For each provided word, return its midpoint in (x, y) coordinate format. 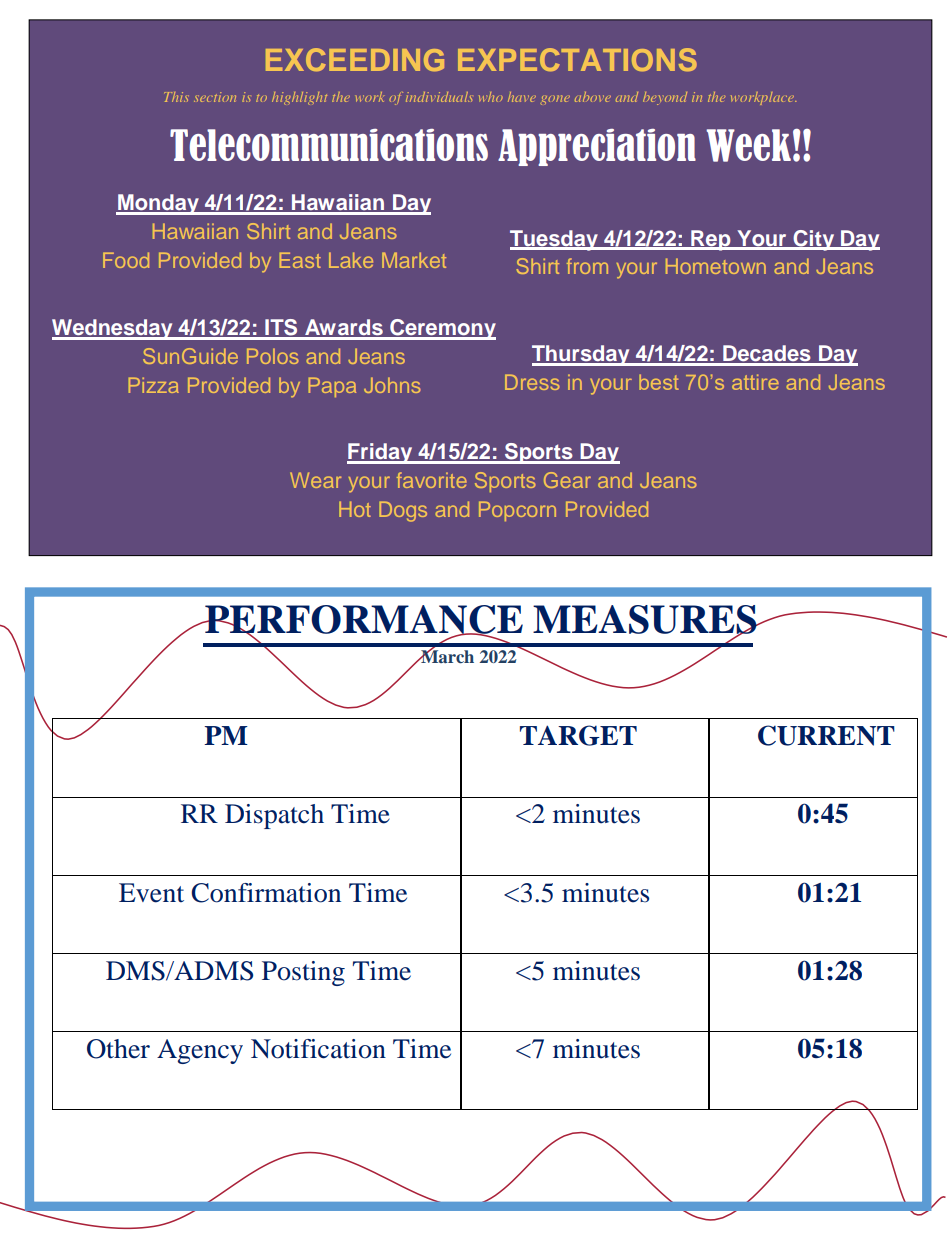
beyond (665, 98)
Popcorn (517, 511)
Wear (316, 480)
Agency (200, 1051)
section (215, 97)
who (491, 97)
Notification (318, 1049)
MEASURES (646, 620)
